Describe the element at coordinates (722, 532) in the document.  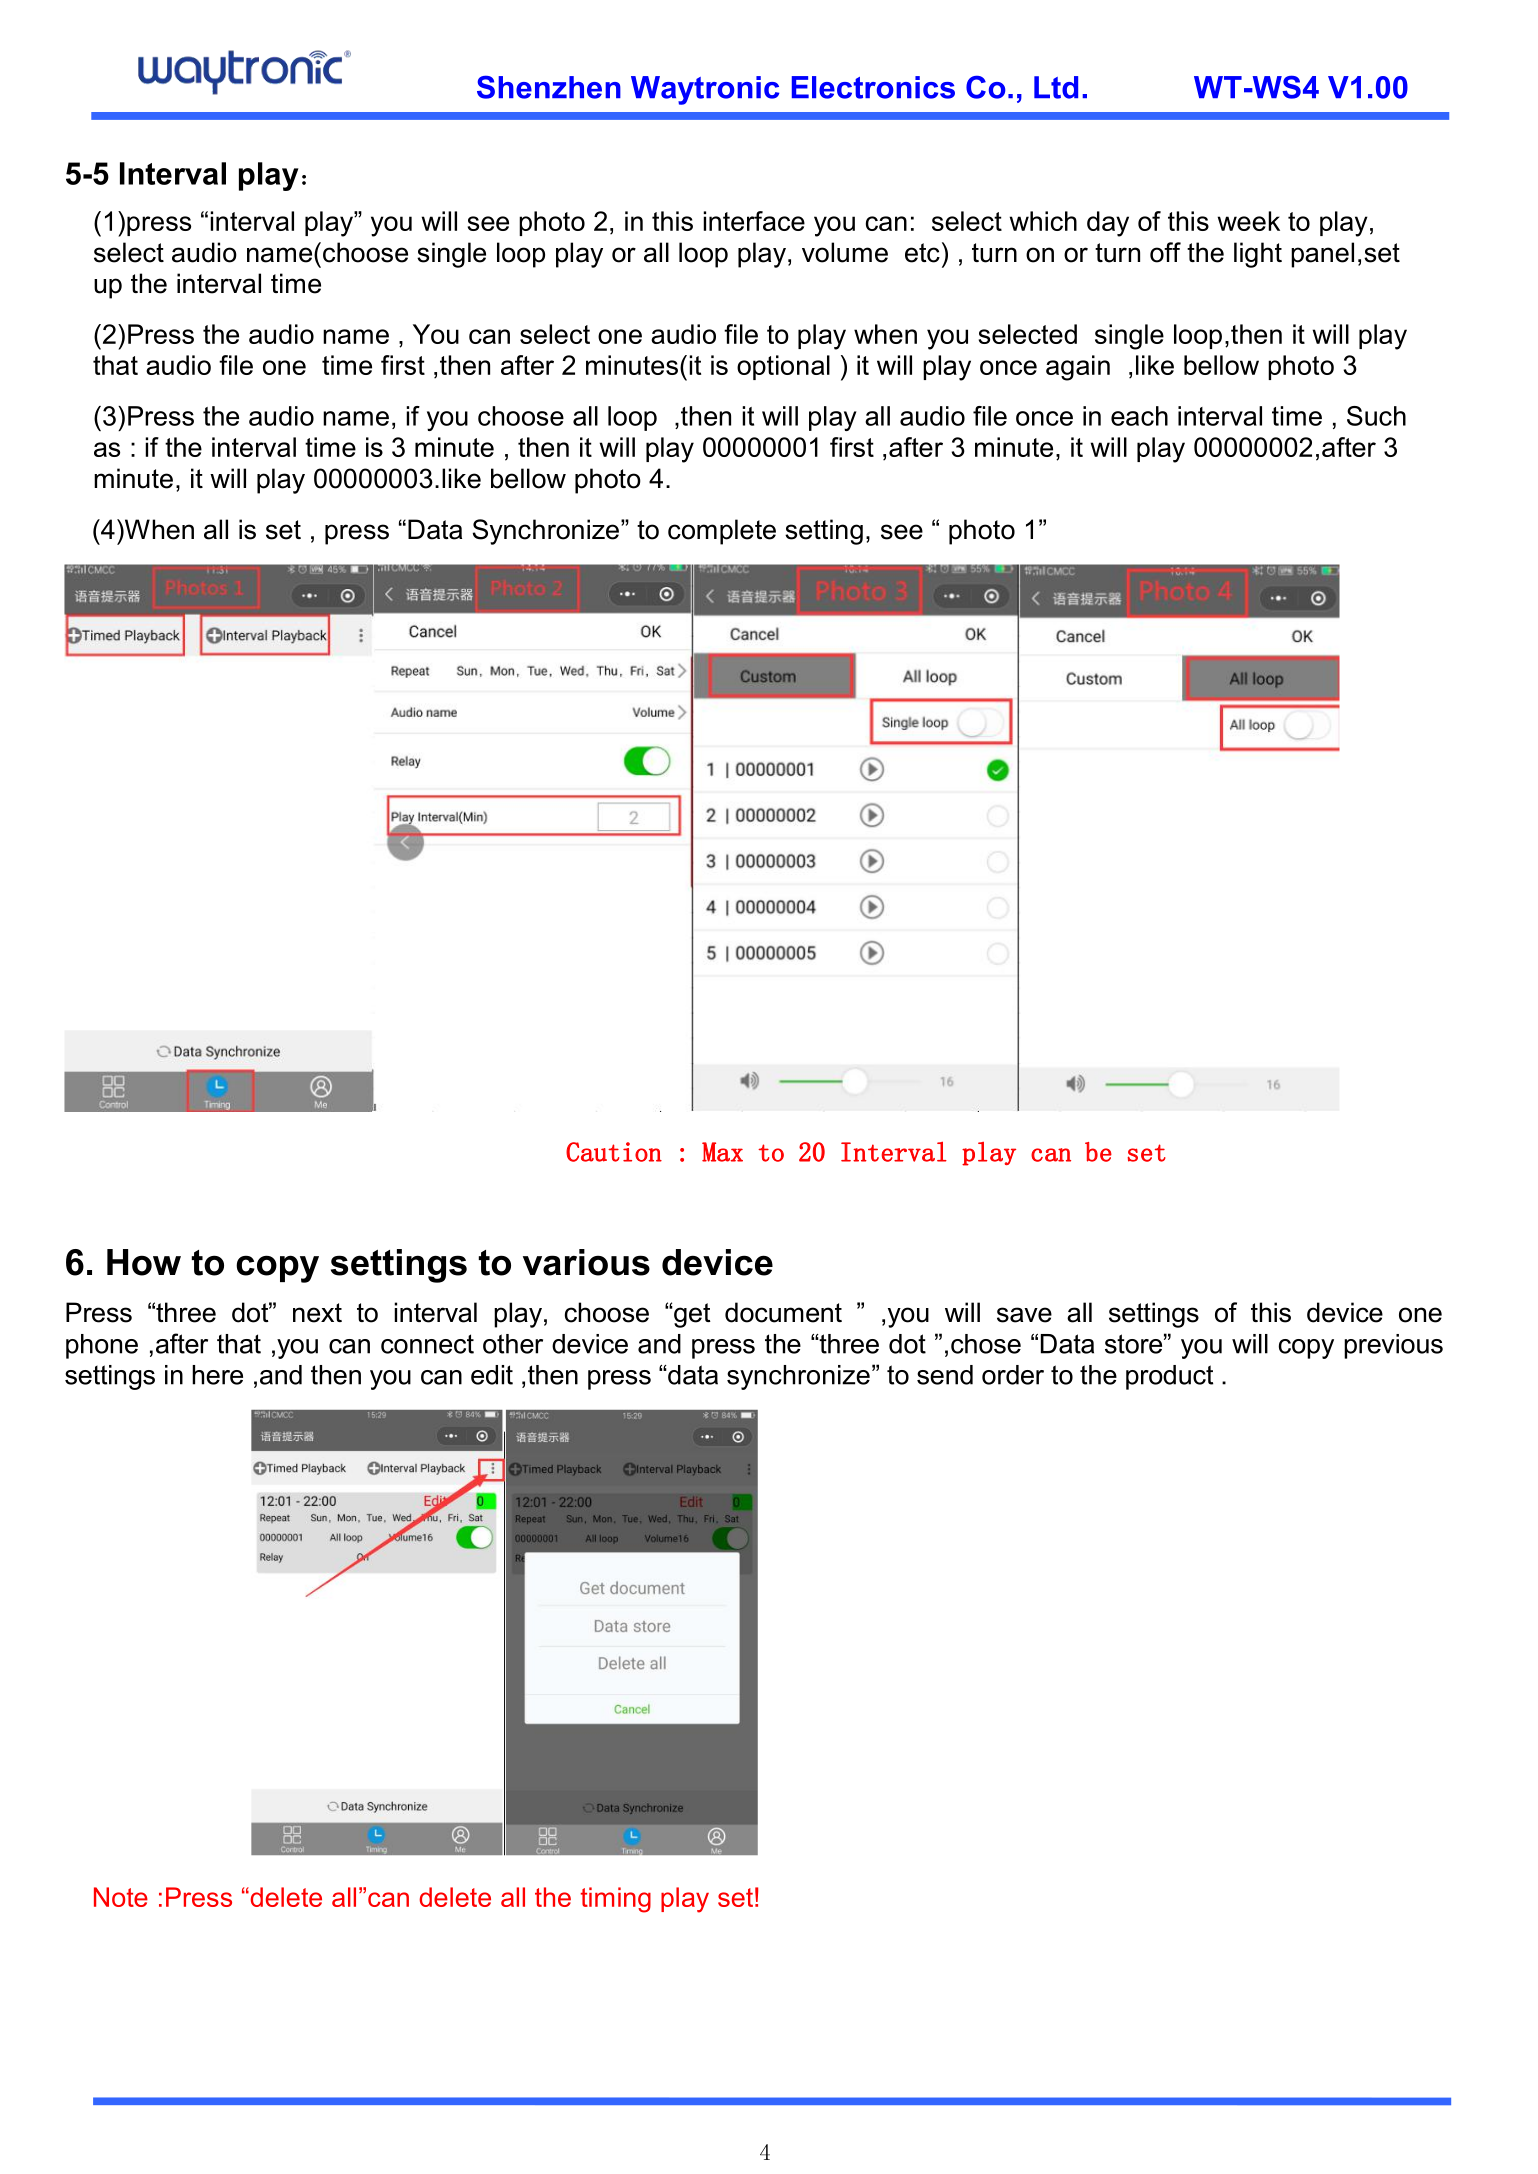
I see `complete` at that location.
